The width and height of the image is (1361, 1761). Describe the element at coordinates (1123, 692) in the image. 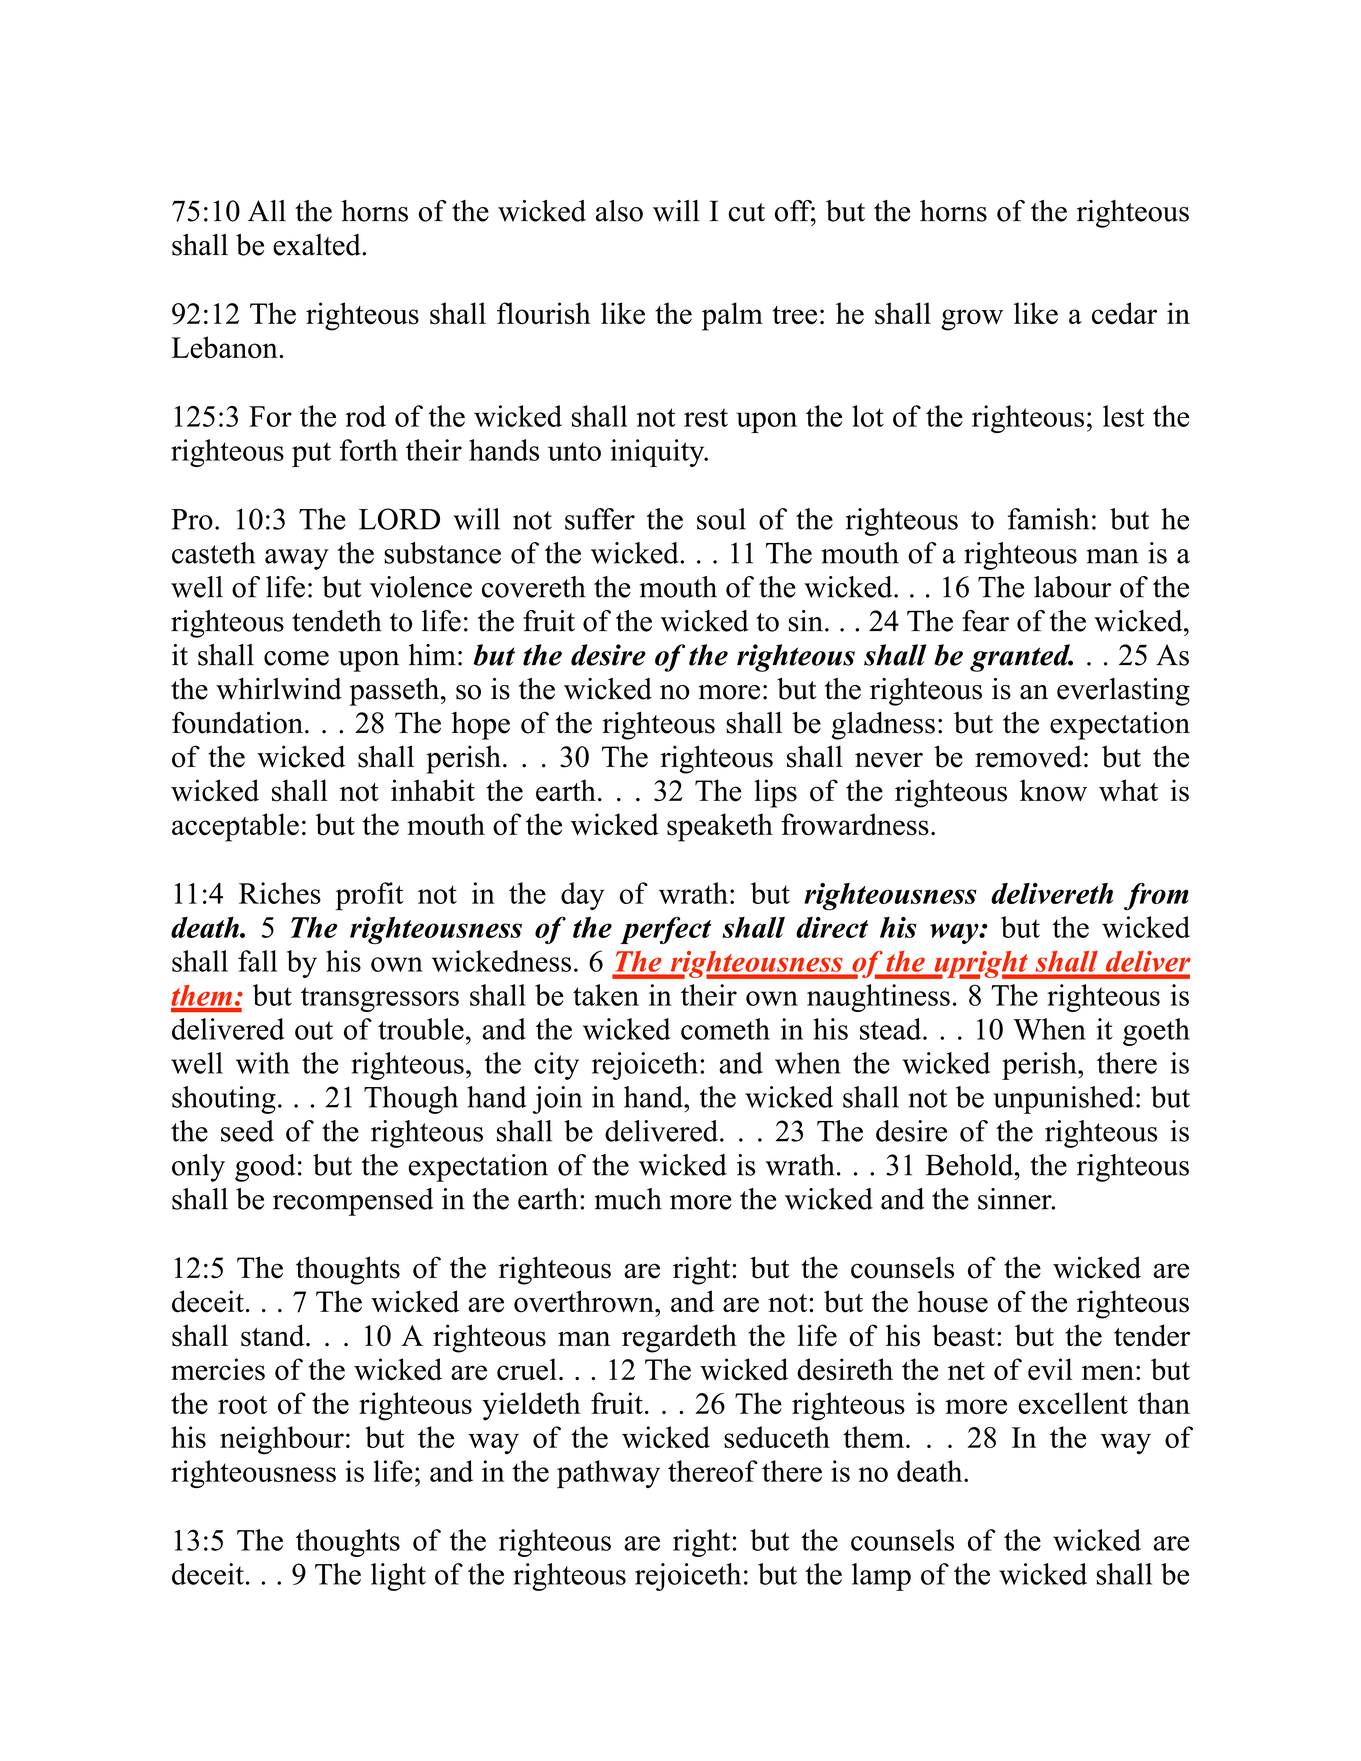

I see `everlasting` at that location.
